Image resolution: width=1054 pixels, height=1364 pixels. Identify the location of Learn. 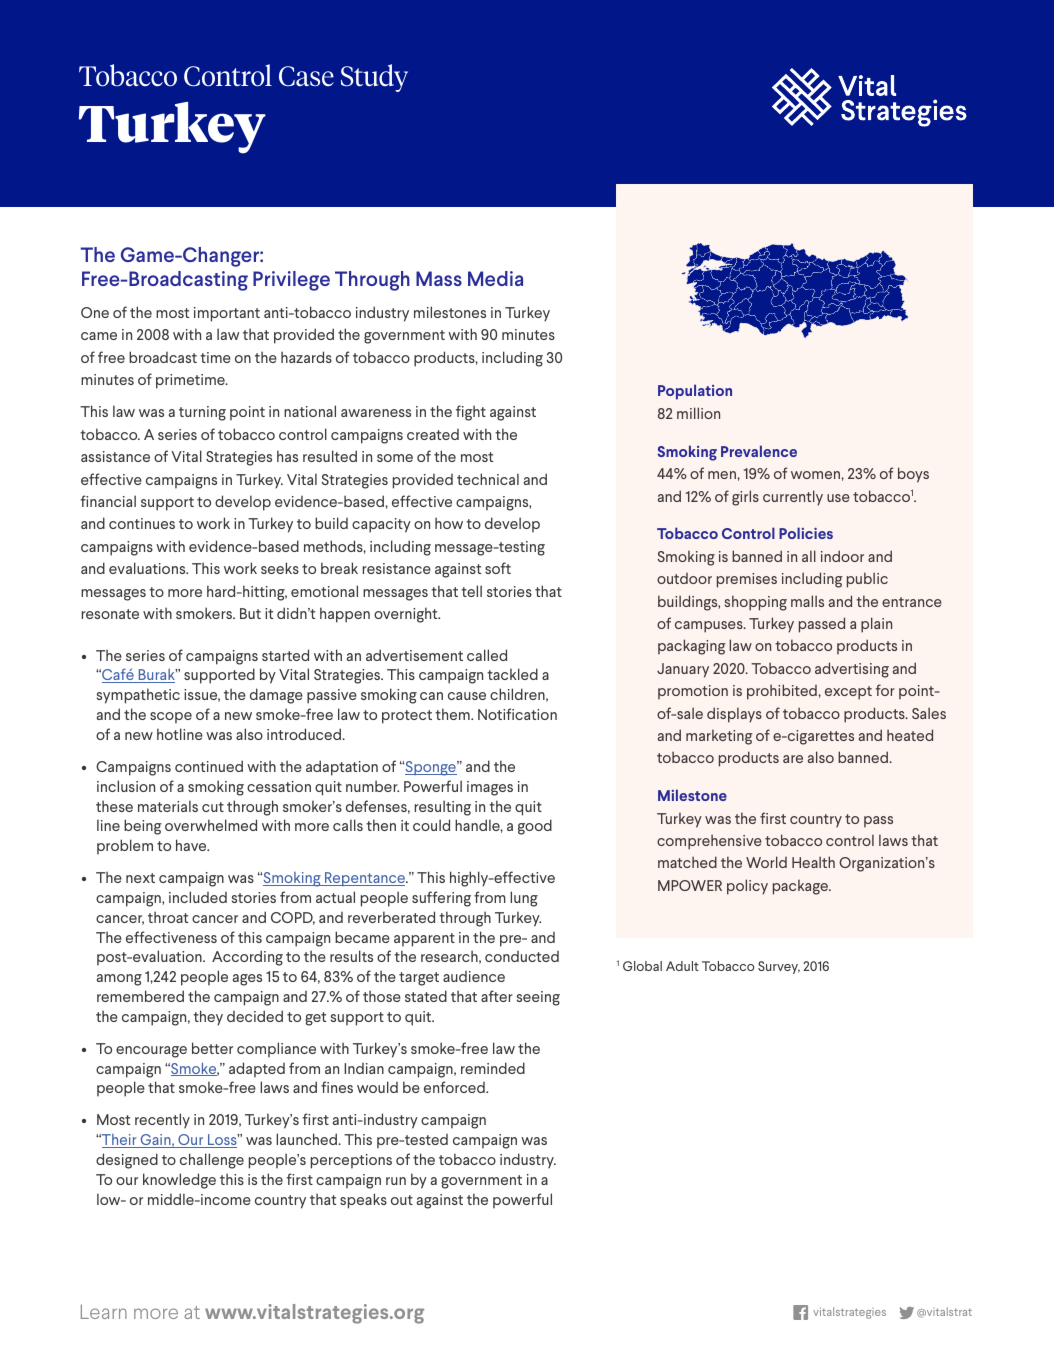
(104, 1311).
